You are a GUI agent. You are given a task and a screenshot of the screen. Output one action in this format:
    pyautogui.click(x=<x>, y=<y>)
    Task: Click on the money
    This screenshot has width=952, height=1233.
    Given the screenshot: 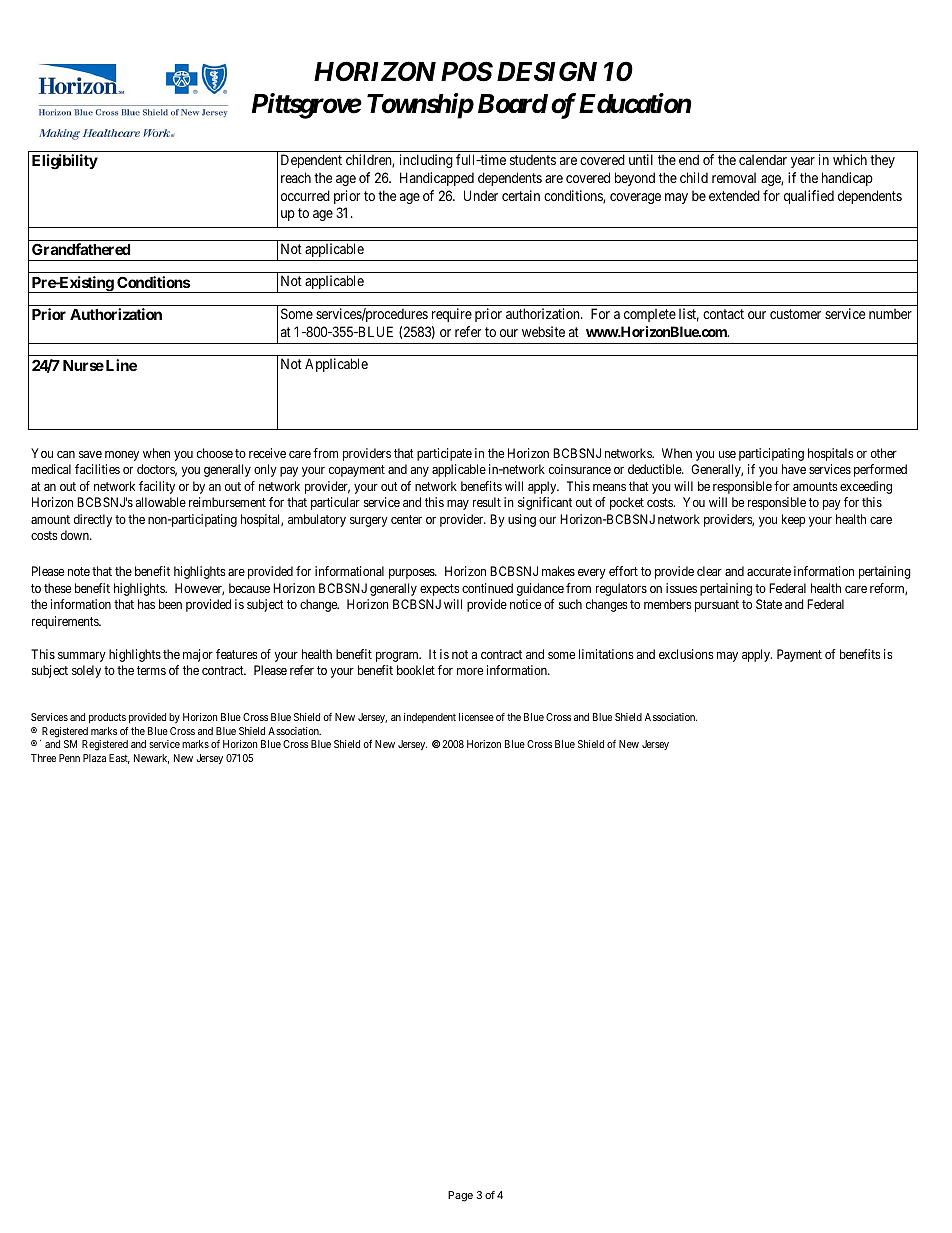 What is the action you would take?
    pyautogui.click(x=122, y=456)
